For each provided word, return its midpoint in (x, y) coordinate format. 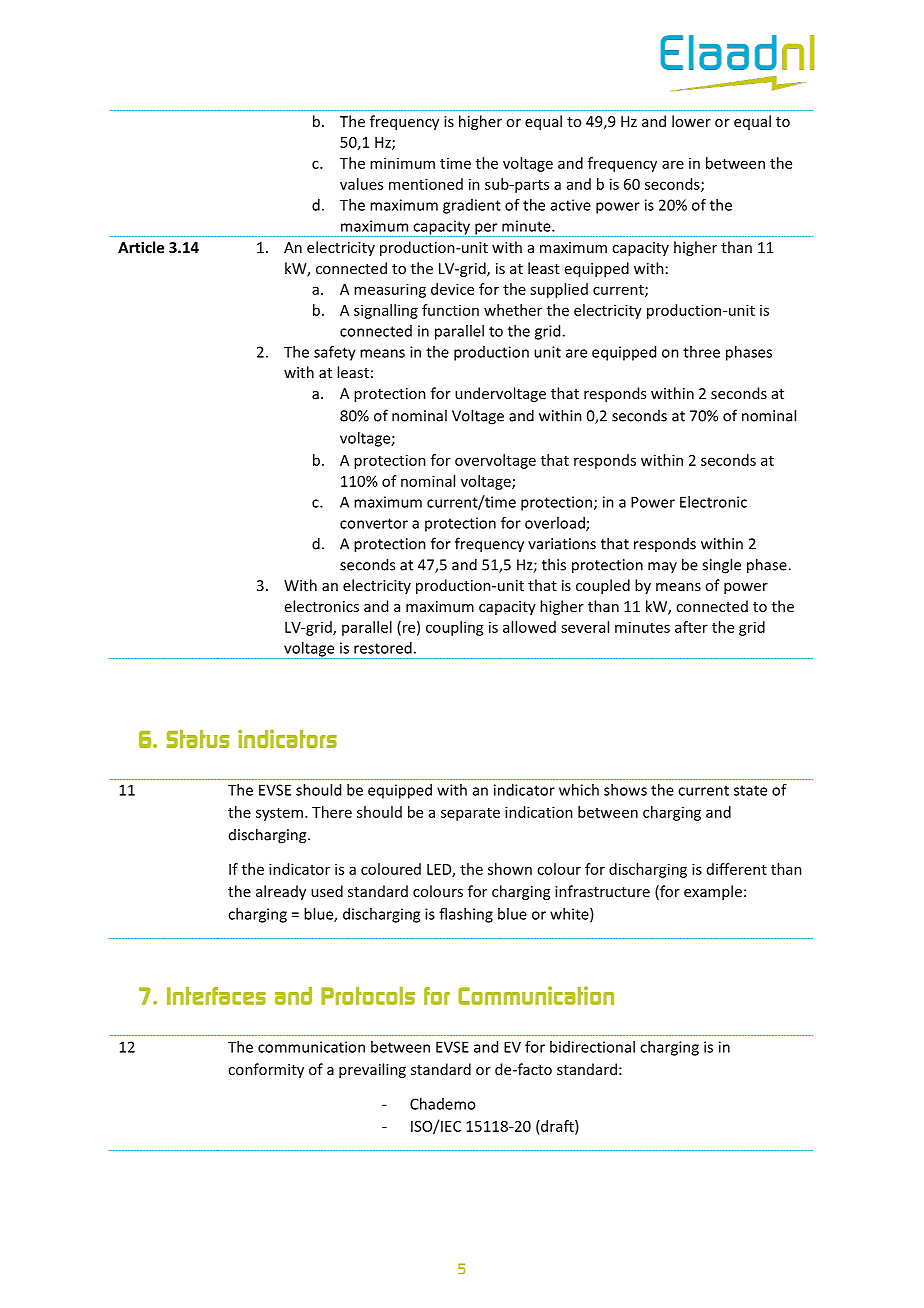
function (450, 310)
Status (198, 739)
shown (510, 869)
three (701, 352)
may (662, 567)
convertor (374, 523)
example (713, 892)
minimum (402, 163)
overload (556, 524)
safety (335, 353)
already (281, 892)
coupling (455, 628)
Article (141, 247)
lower (691, 121)
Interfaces (216, 996)
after (691, 627)
